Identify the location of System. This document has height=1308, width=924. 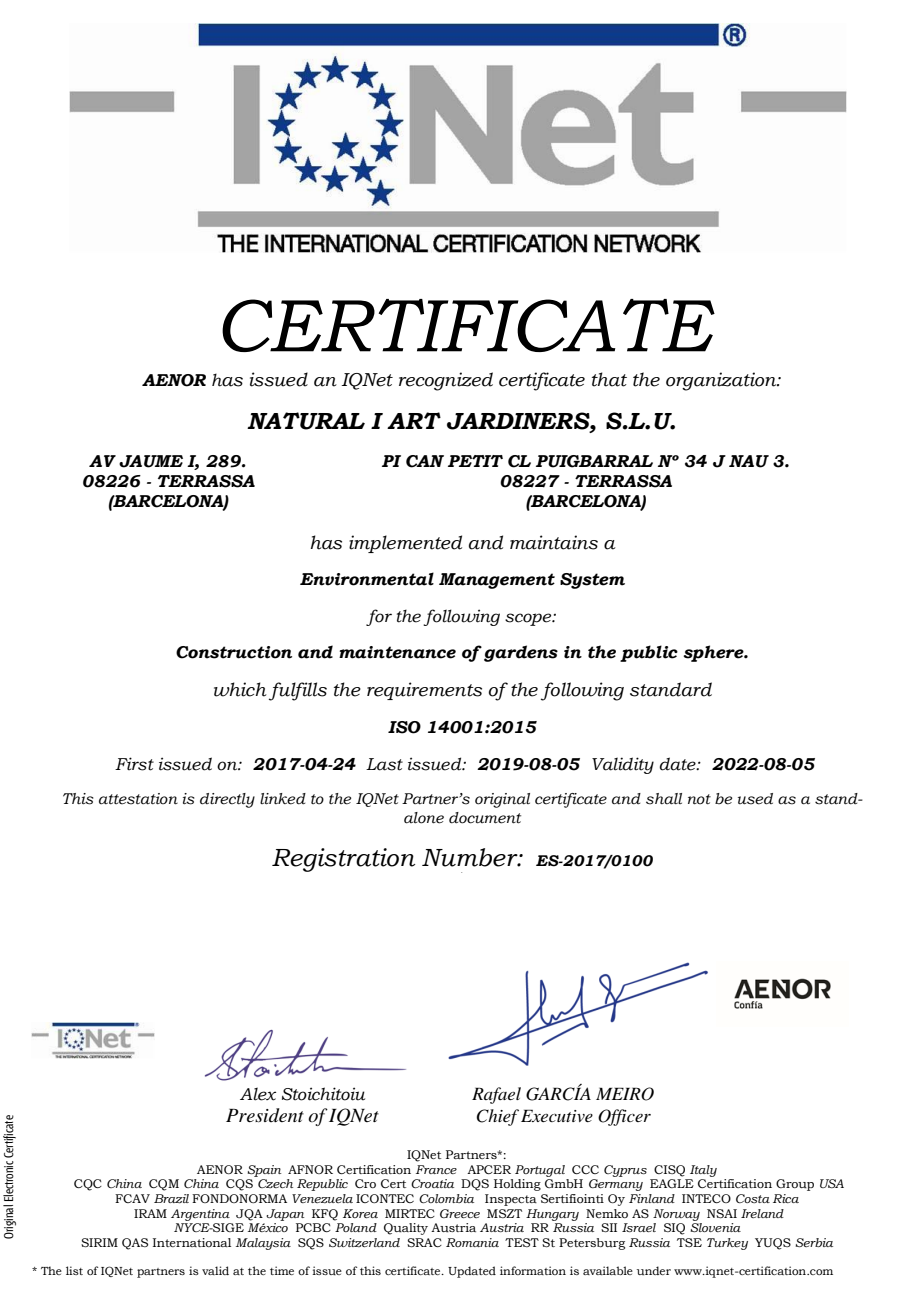
(592, 581).
